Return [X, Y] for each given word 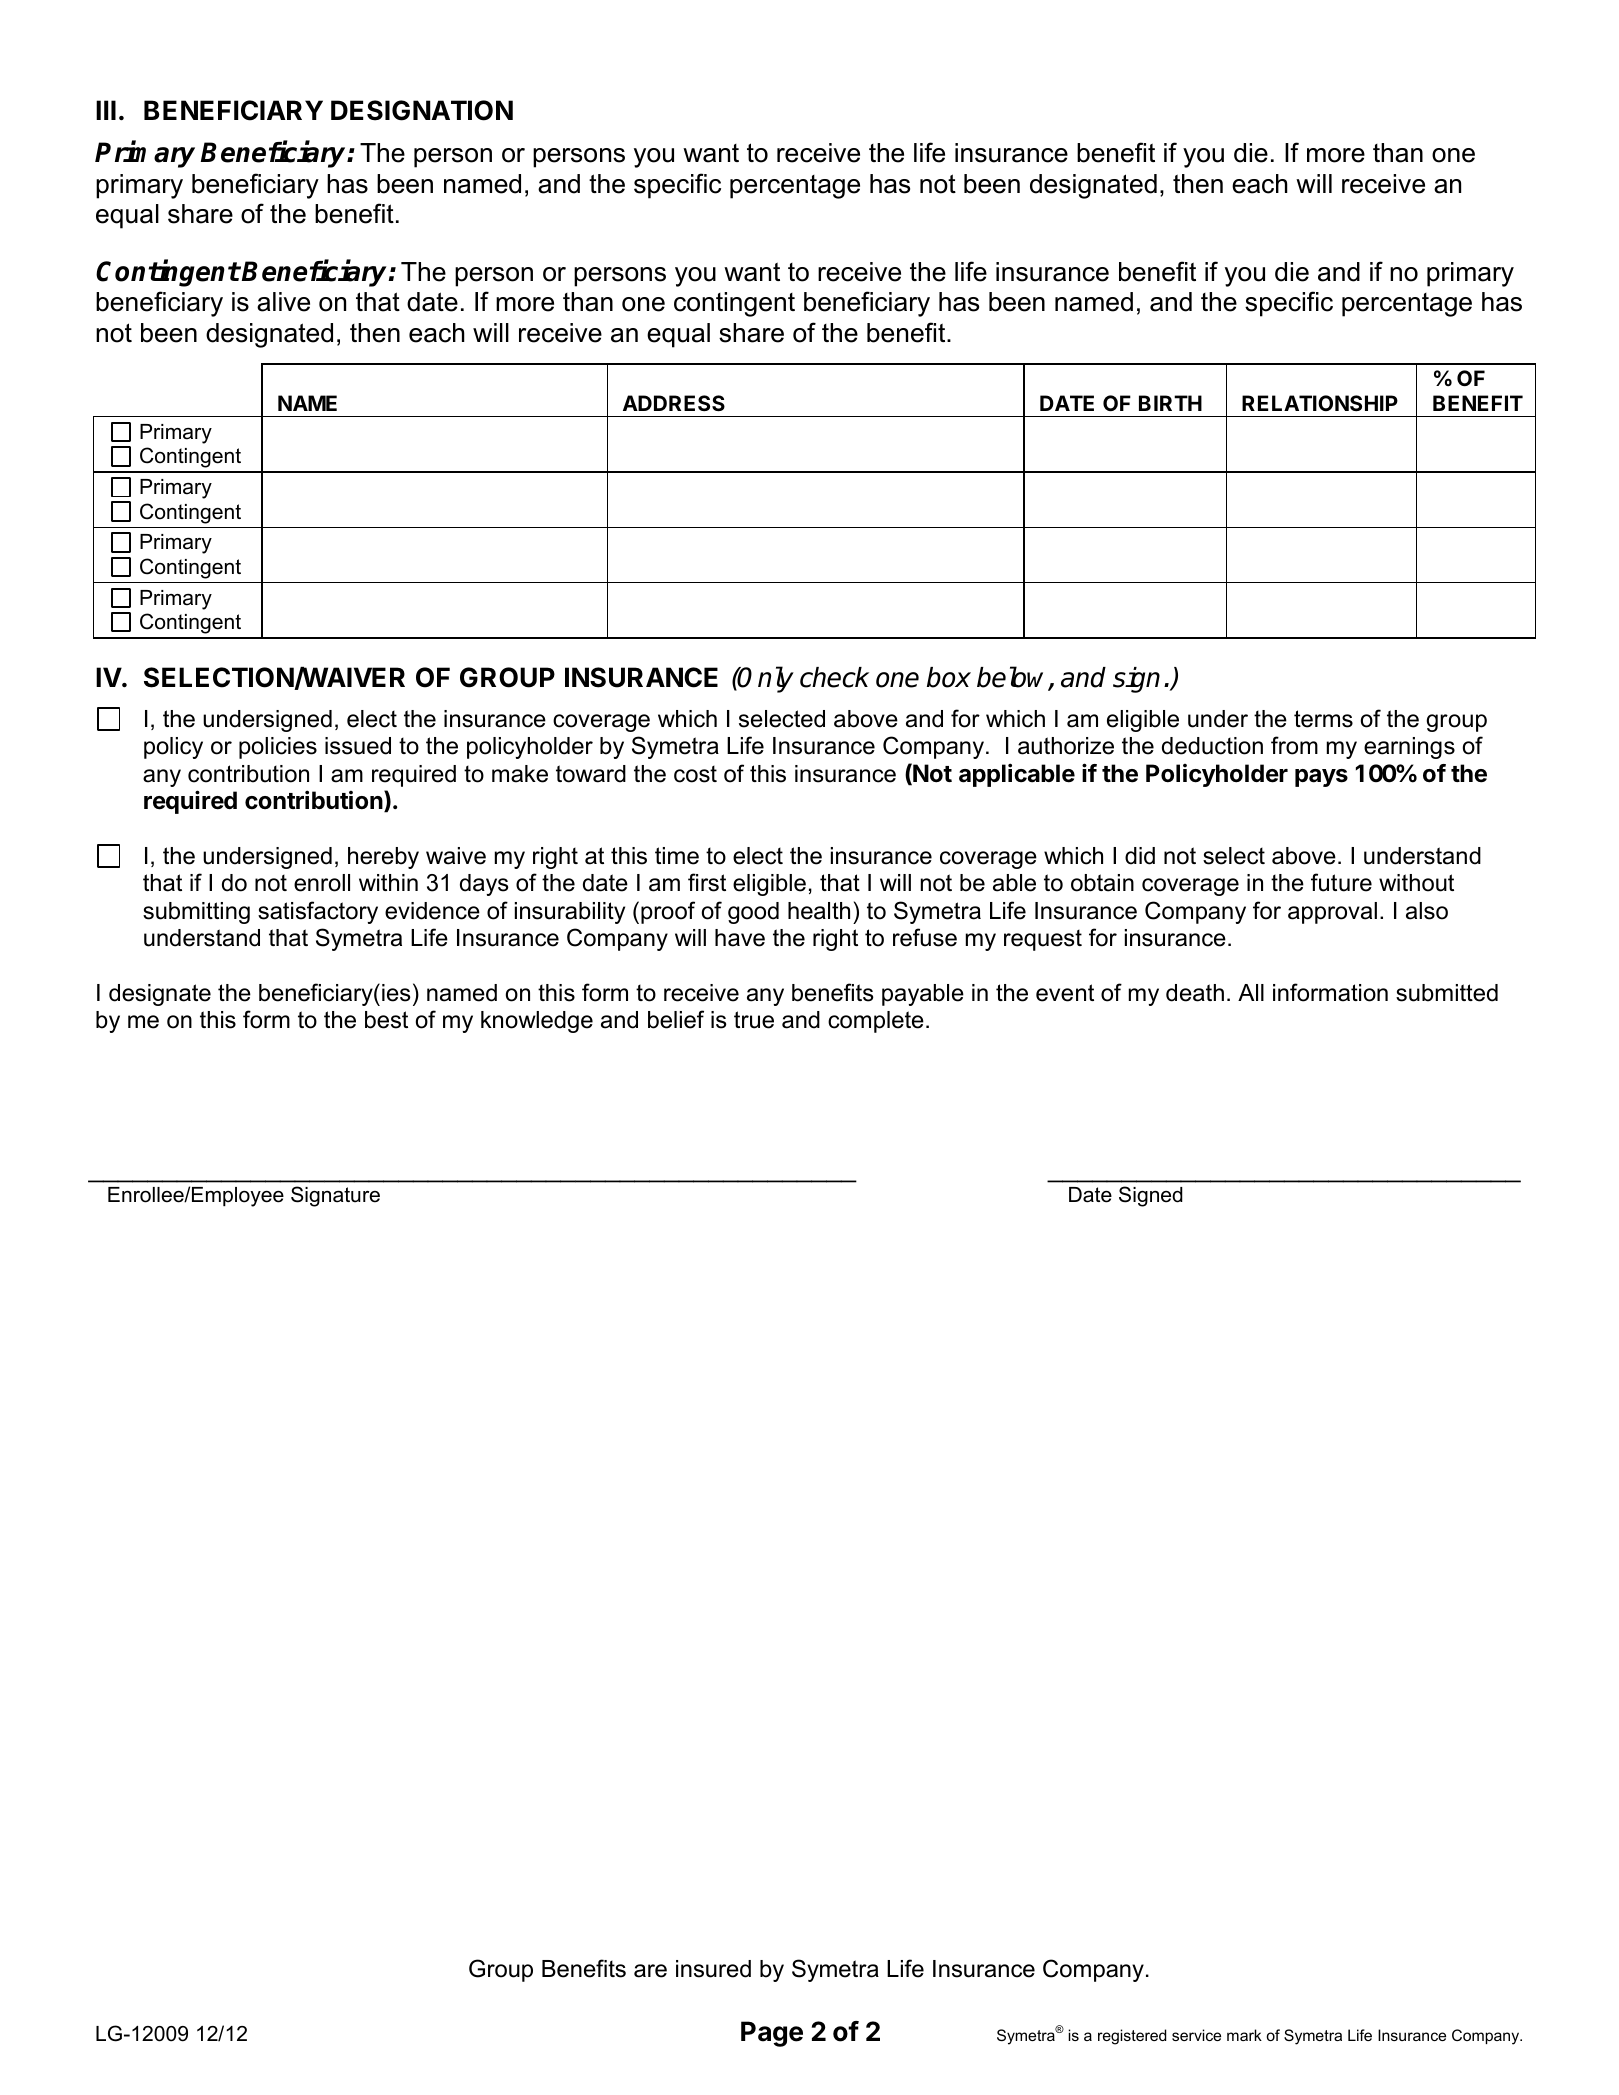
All [1251, 992]
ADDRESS [674, 403]
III [106, 110]
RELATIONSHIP [1320, 403]
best [386, 1020]
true [754, 1020]
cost [695, 774]
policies [278, 748]
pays [1321, 778]
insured [713, 1969]
